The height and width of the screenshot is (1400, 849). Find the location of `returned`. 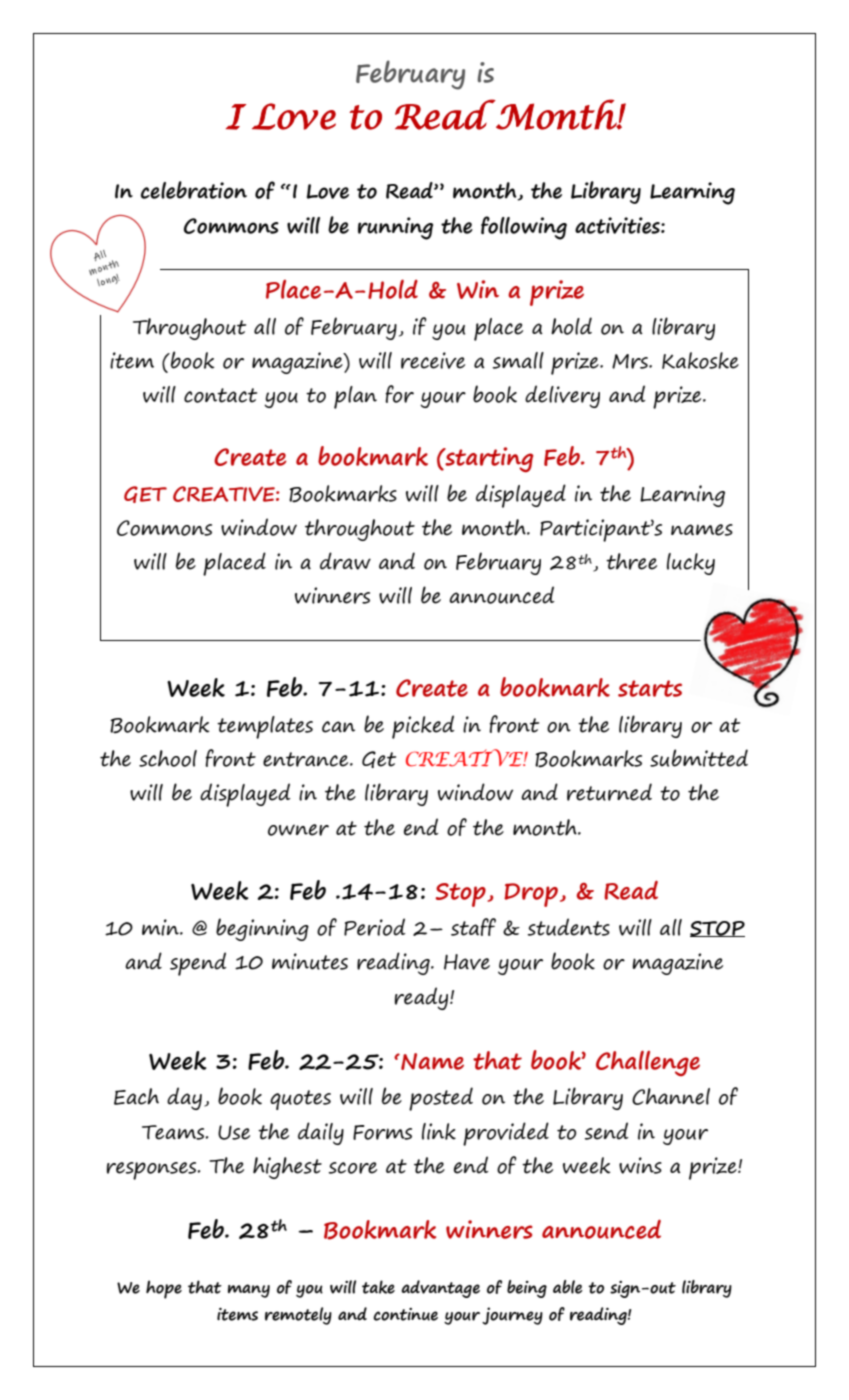

returned is located at coordinates (609, 792).
